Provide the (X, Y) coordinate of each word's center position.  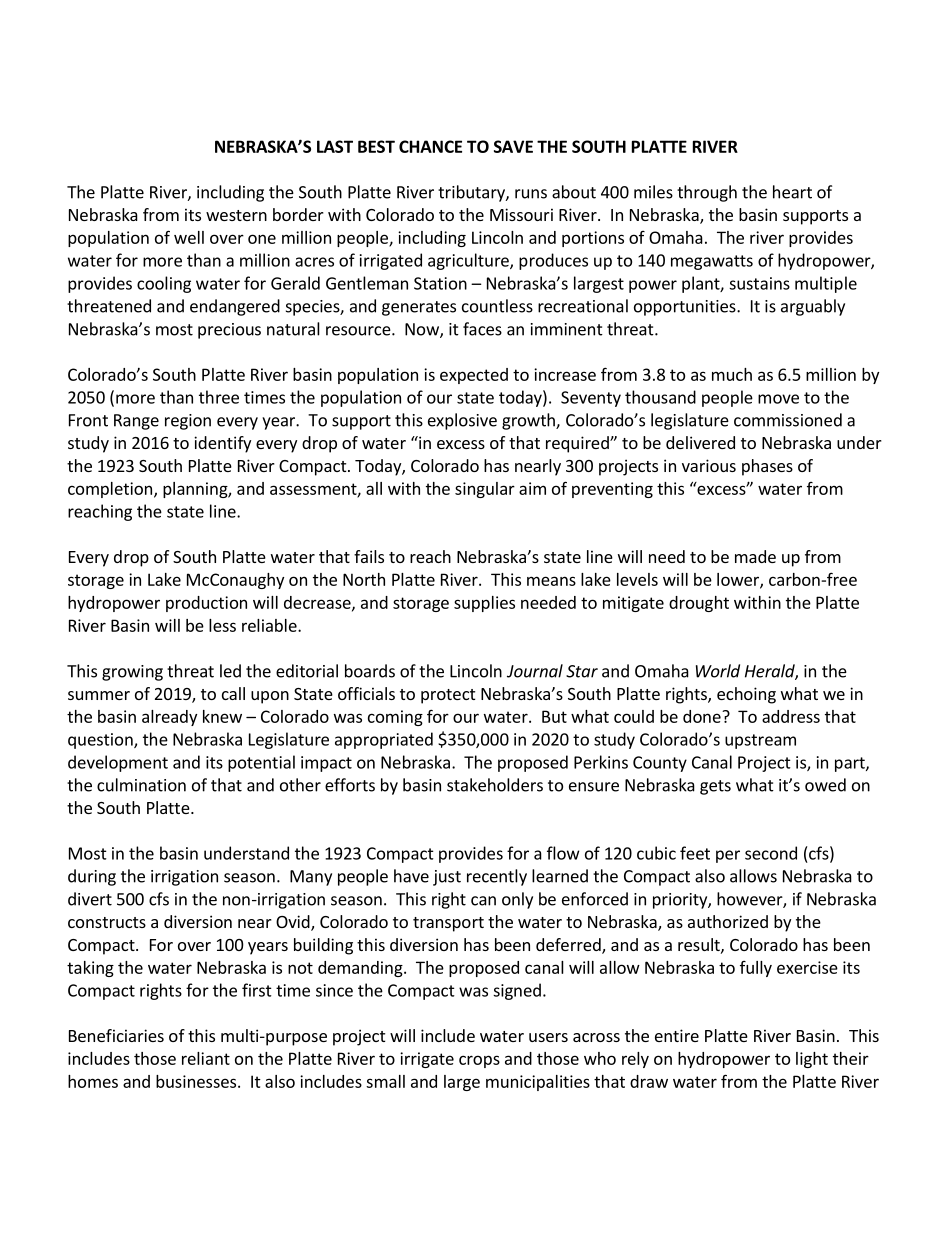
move (778, 399)
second (771, 853)
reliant (206, 1058)
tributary (472, 193)
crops (479, 1061)
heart (792, 192)
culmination (141, 785)
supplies (484, 604)
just (447, 878)
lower (739, 580)
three (219, 397)
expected (474, 376)
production (206, 604)
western (236, 215)
